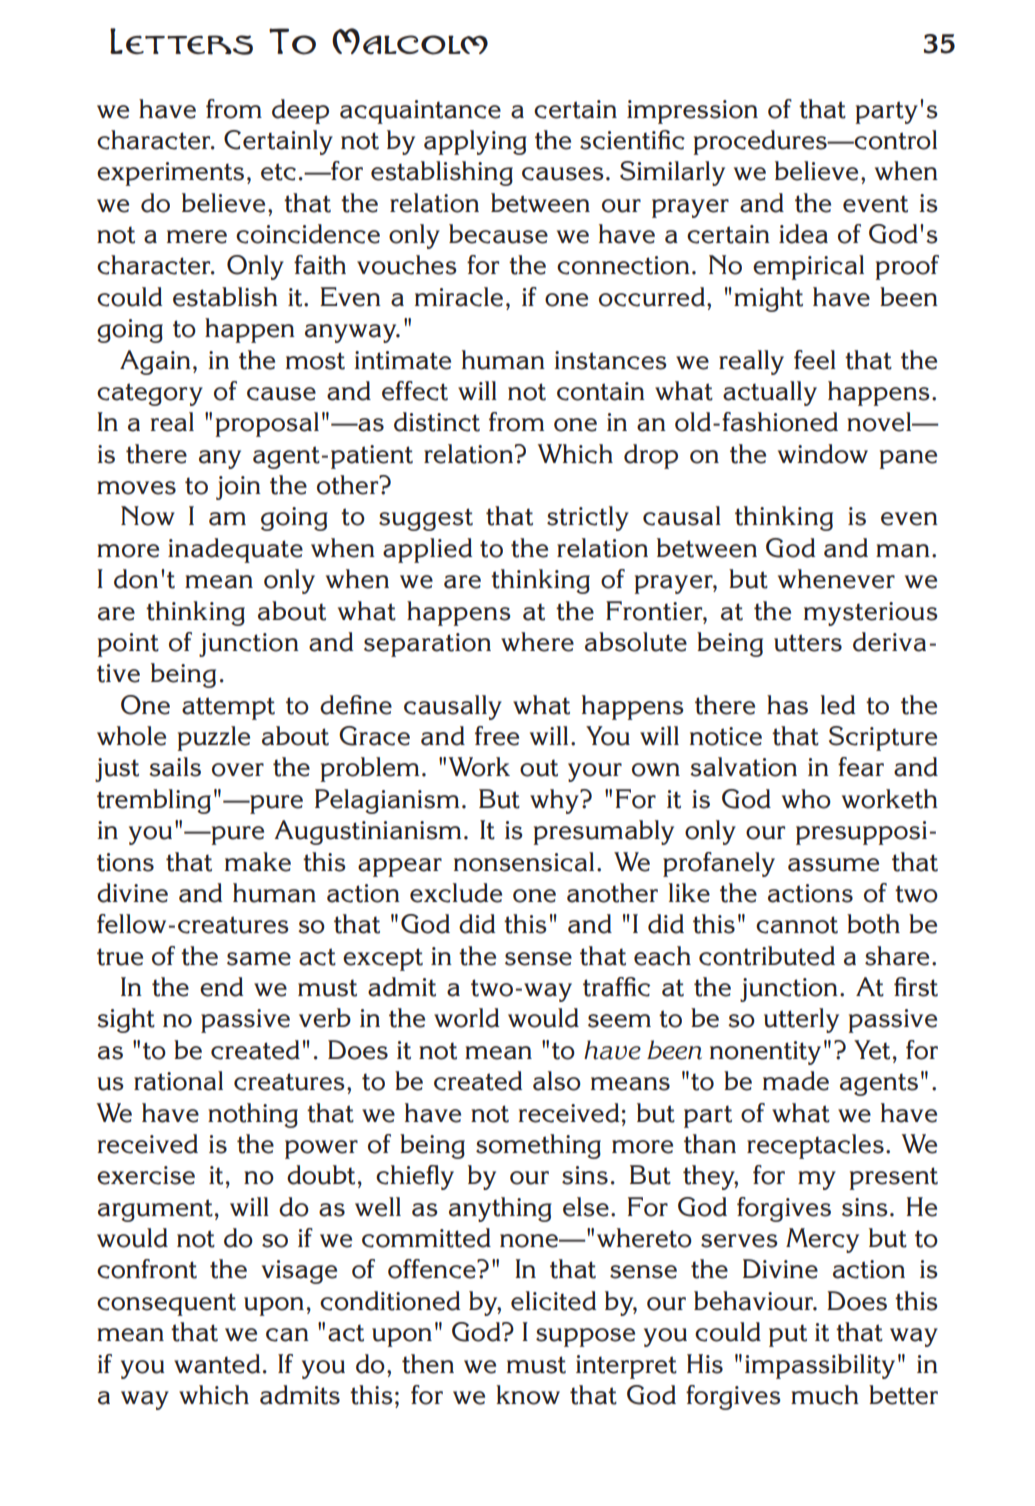  What do you see at coordinates (238, 770) in the image?
I see `over` at bounding box center [238, 770].
